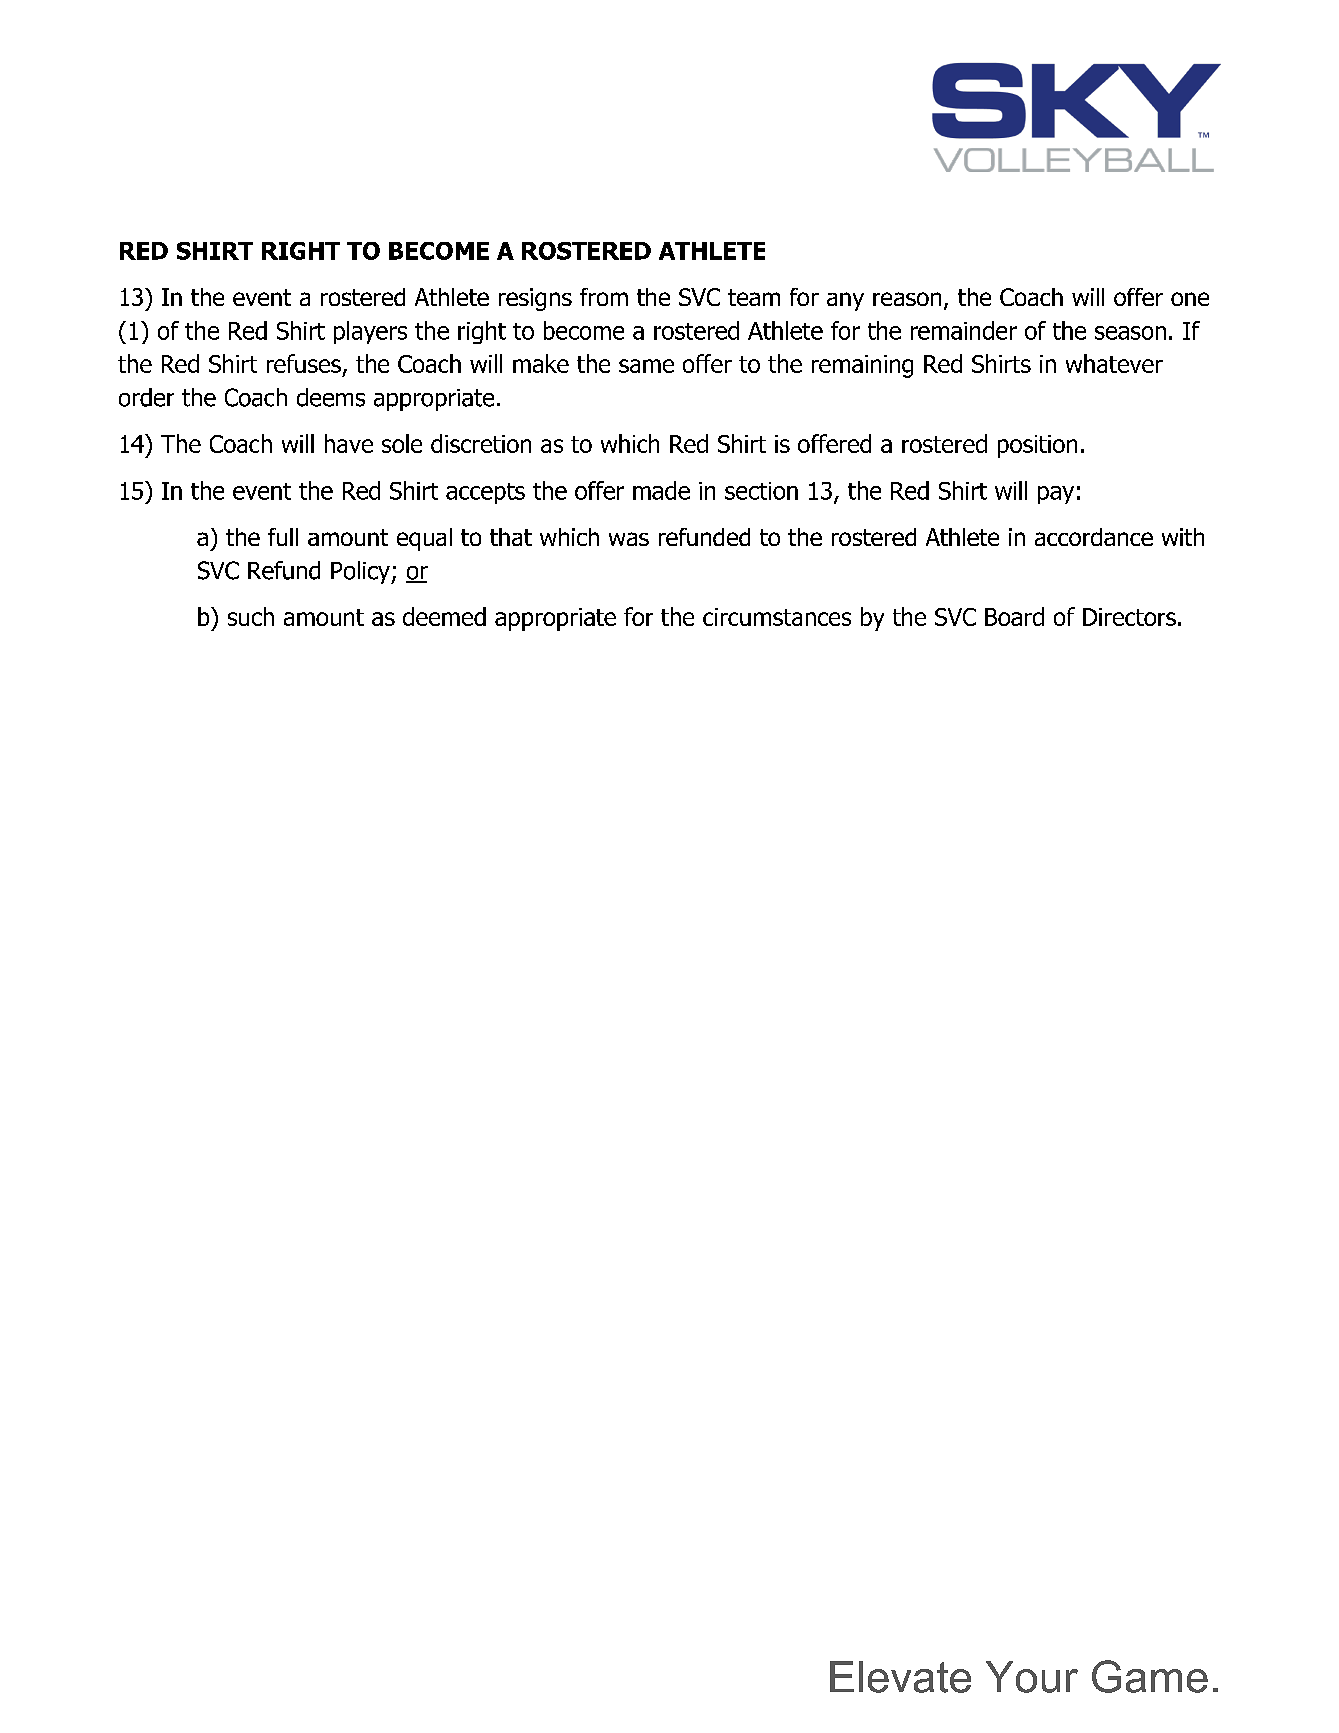  Describe the element at coordinates (777, 617) in the page. I see `circumstances` at that location.
